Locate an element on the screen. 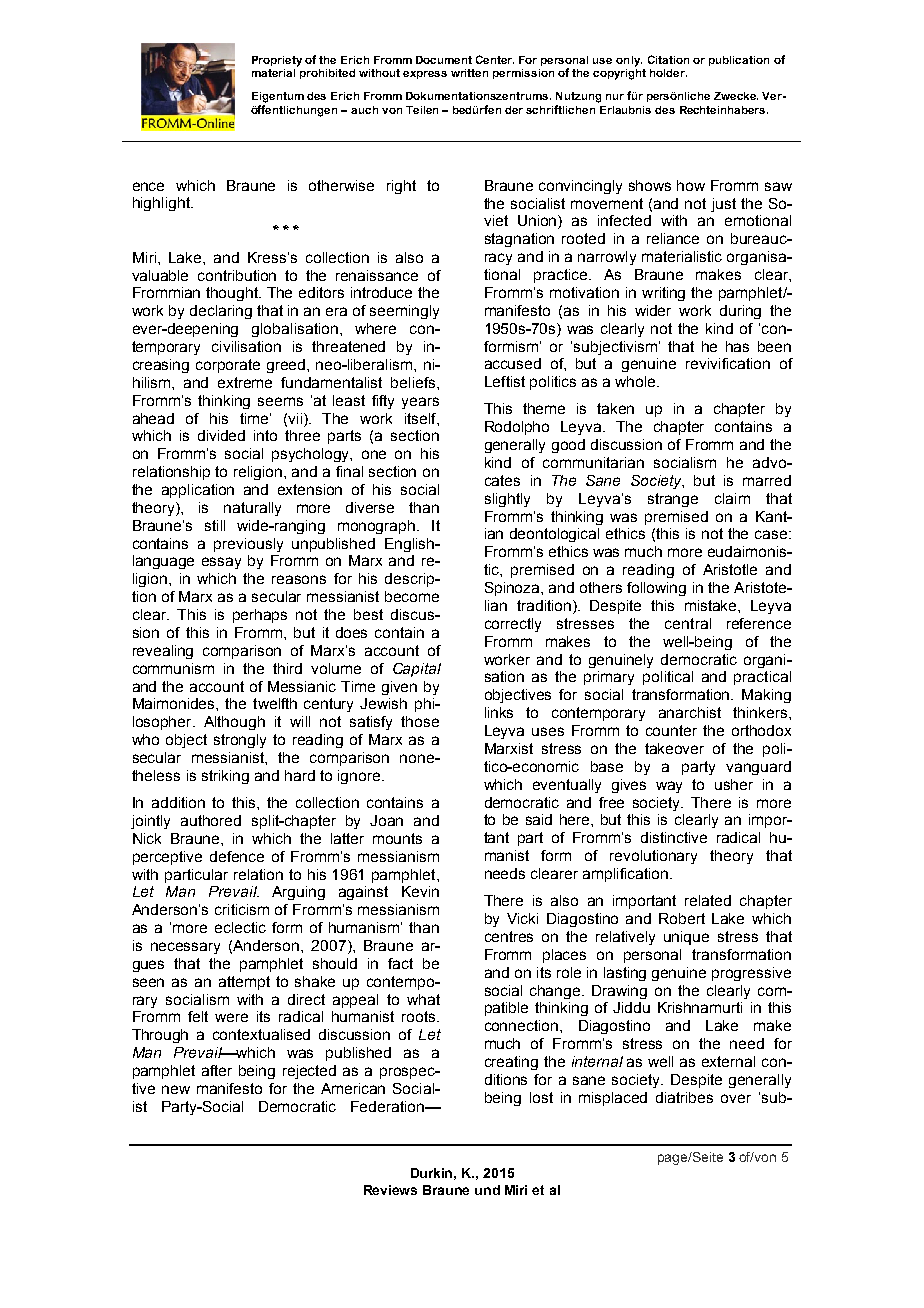  after is located at coordinates (217, 1070).
